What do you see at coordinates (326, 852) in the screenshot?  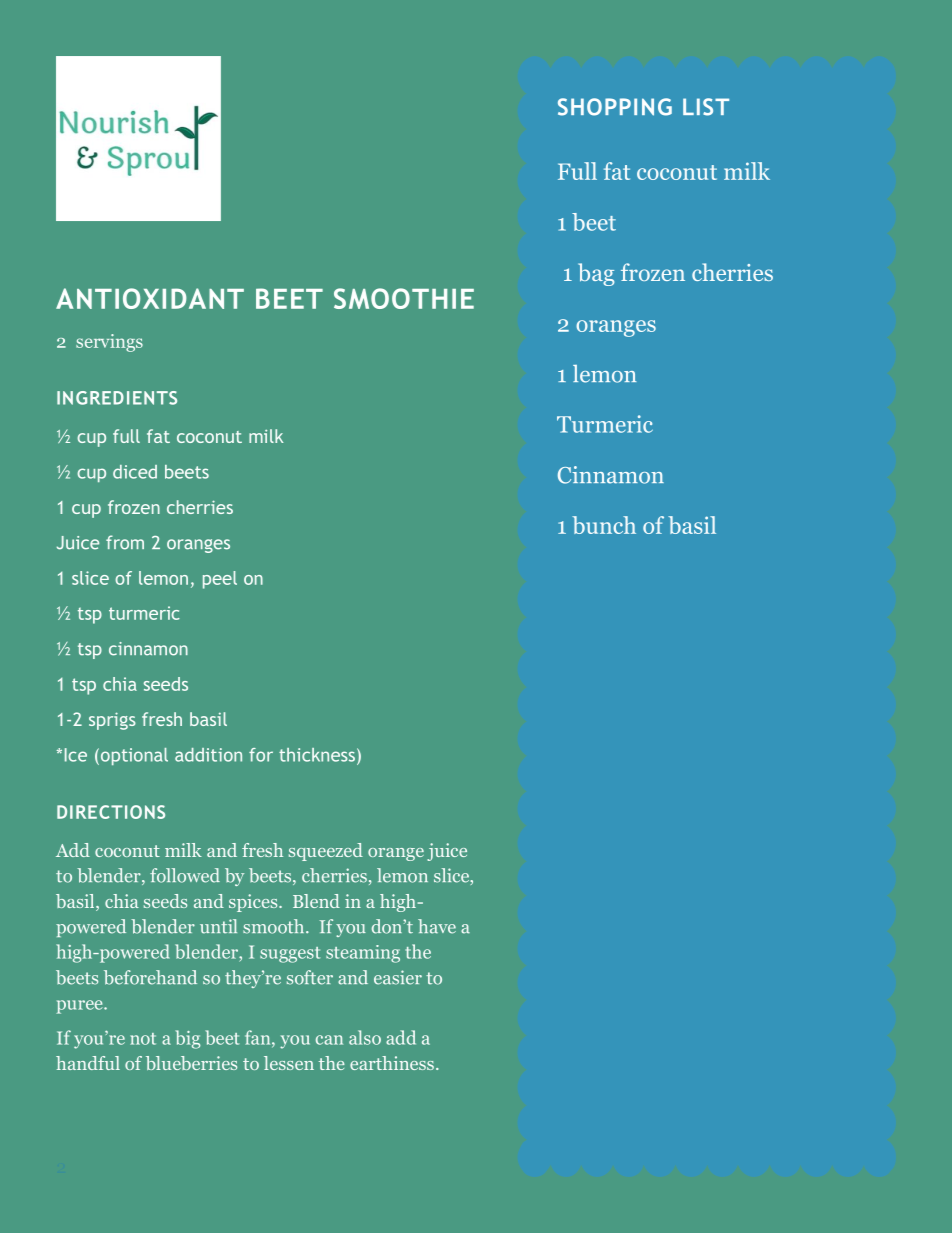 I see `squeezed` at bounding box center [326, 852].
